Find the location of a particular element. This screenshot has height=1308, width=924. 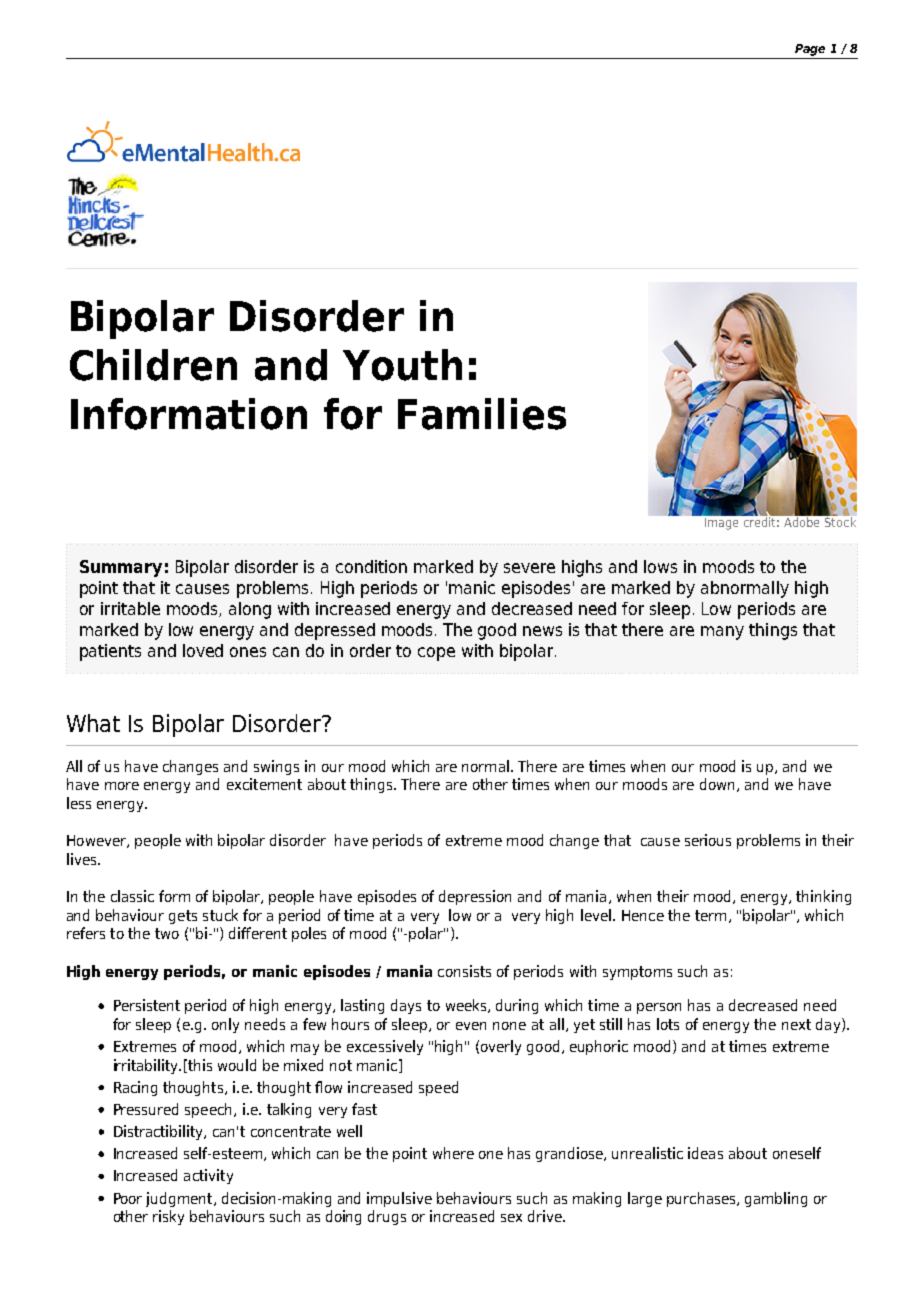

Summary is located at coordinates (121, 568).
